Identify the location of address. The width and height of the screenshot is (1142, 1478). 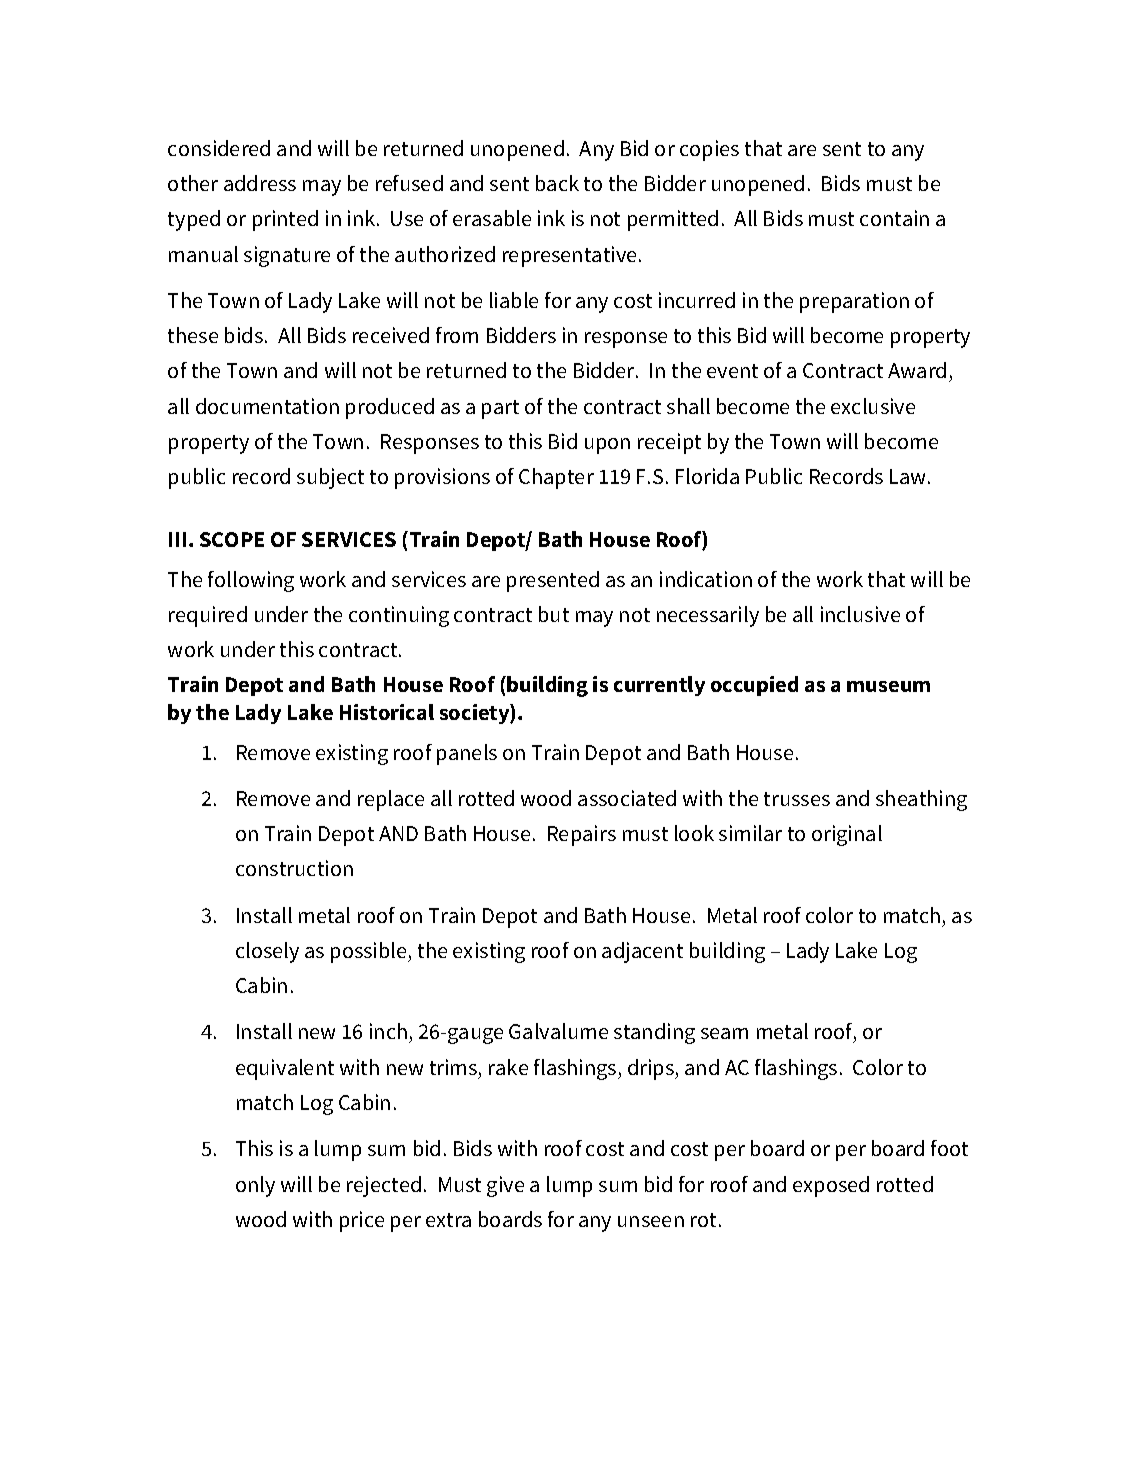
(260, 183).
